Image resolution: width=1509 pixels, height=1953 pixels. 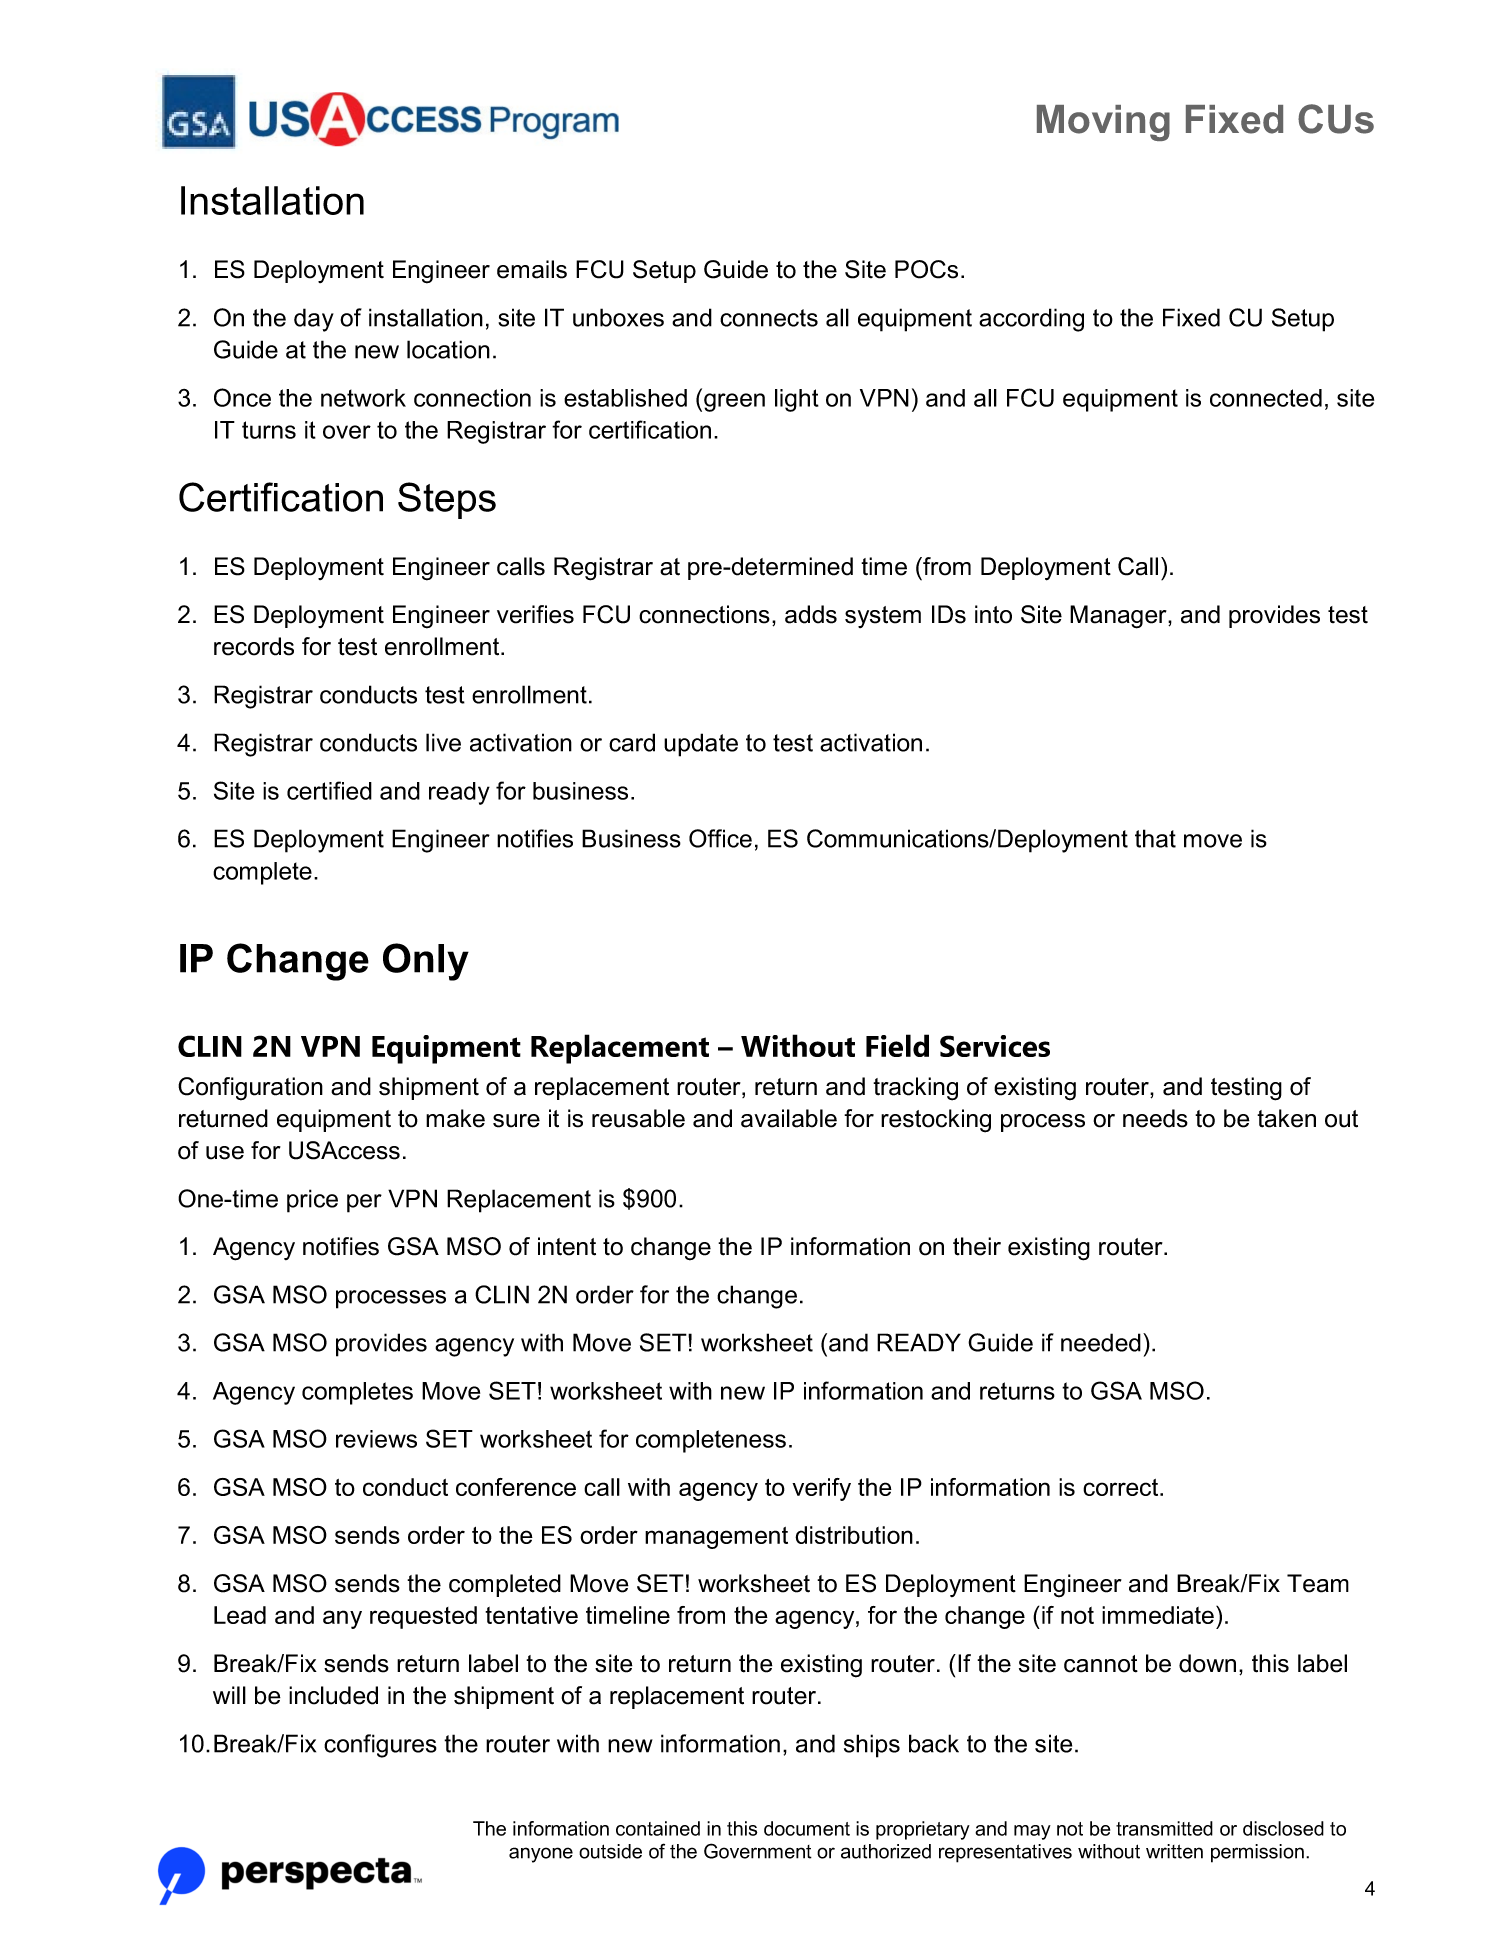 I want to click on Field, so click(x=897, y=1045).
